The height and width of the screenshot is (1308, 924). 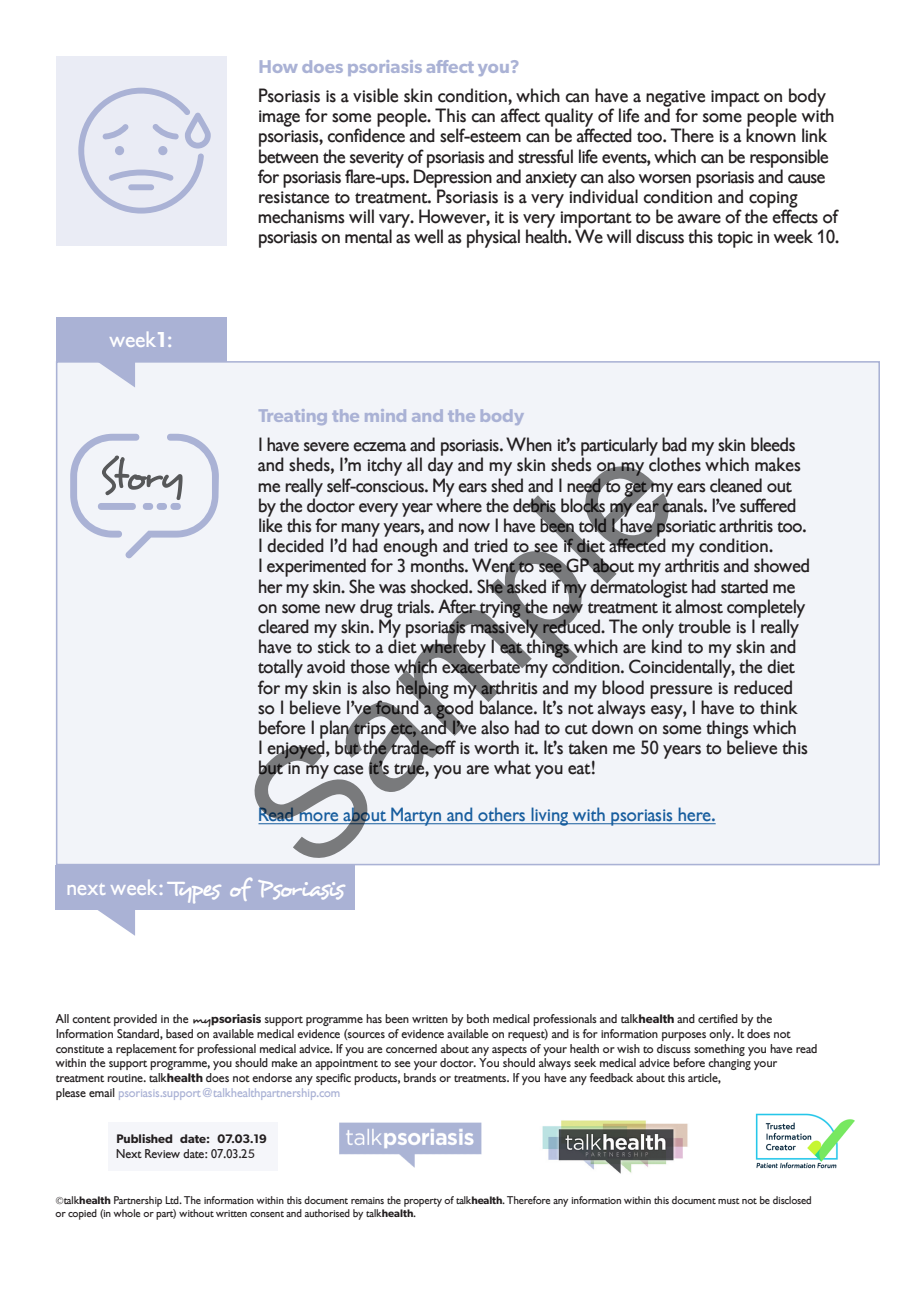 What do you see at coordinates (735, 98) in the screenshot?
I see `impact` at bounding box center [735, 98].
